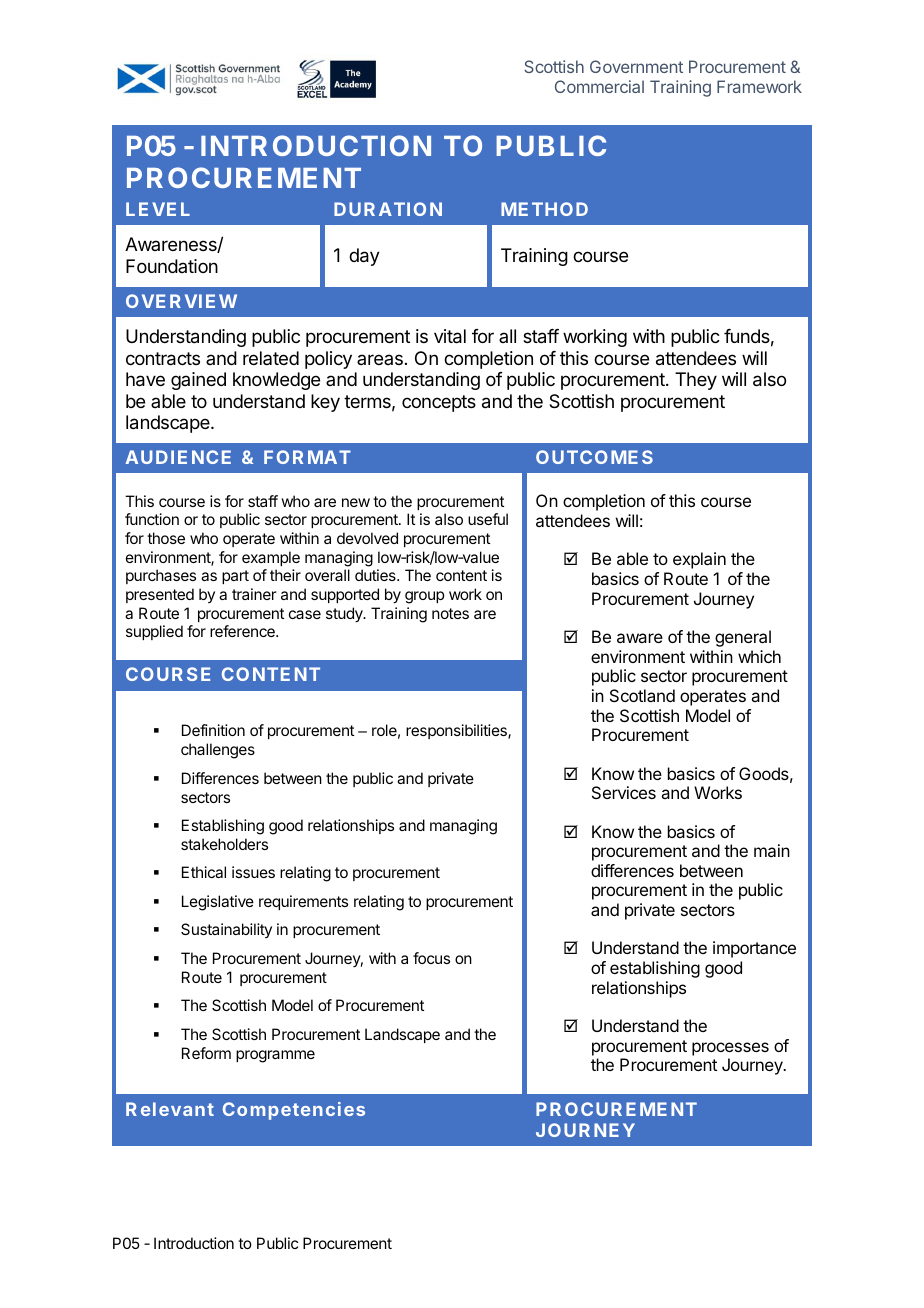 This image has height=1308, width=924. Describe the element at coordinates (439, 403) in the image. I see `concepts` at that location.
